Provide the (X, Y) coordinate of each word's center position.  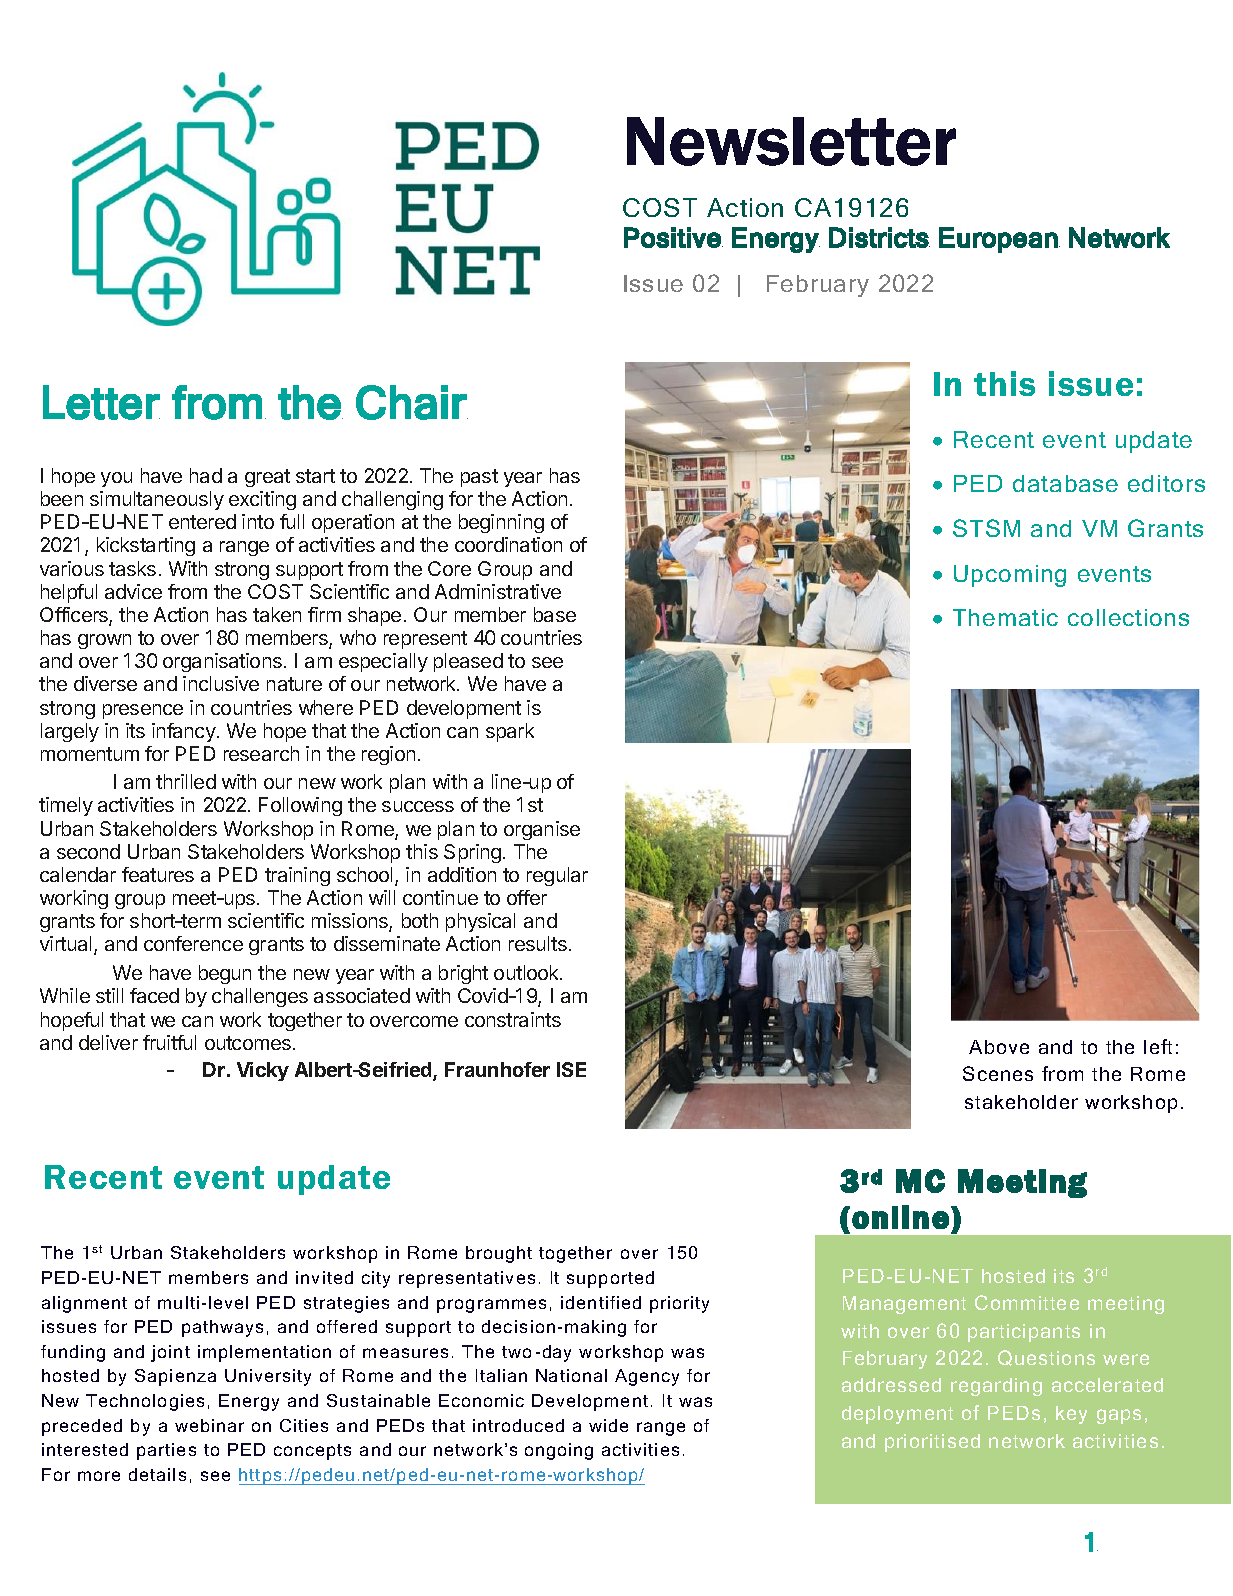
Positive (673, 237)
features (158, 874)
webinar (209, 1425)
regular (557, 876)
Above (999, 1047)
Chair (412, 402)
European (998, 240)
